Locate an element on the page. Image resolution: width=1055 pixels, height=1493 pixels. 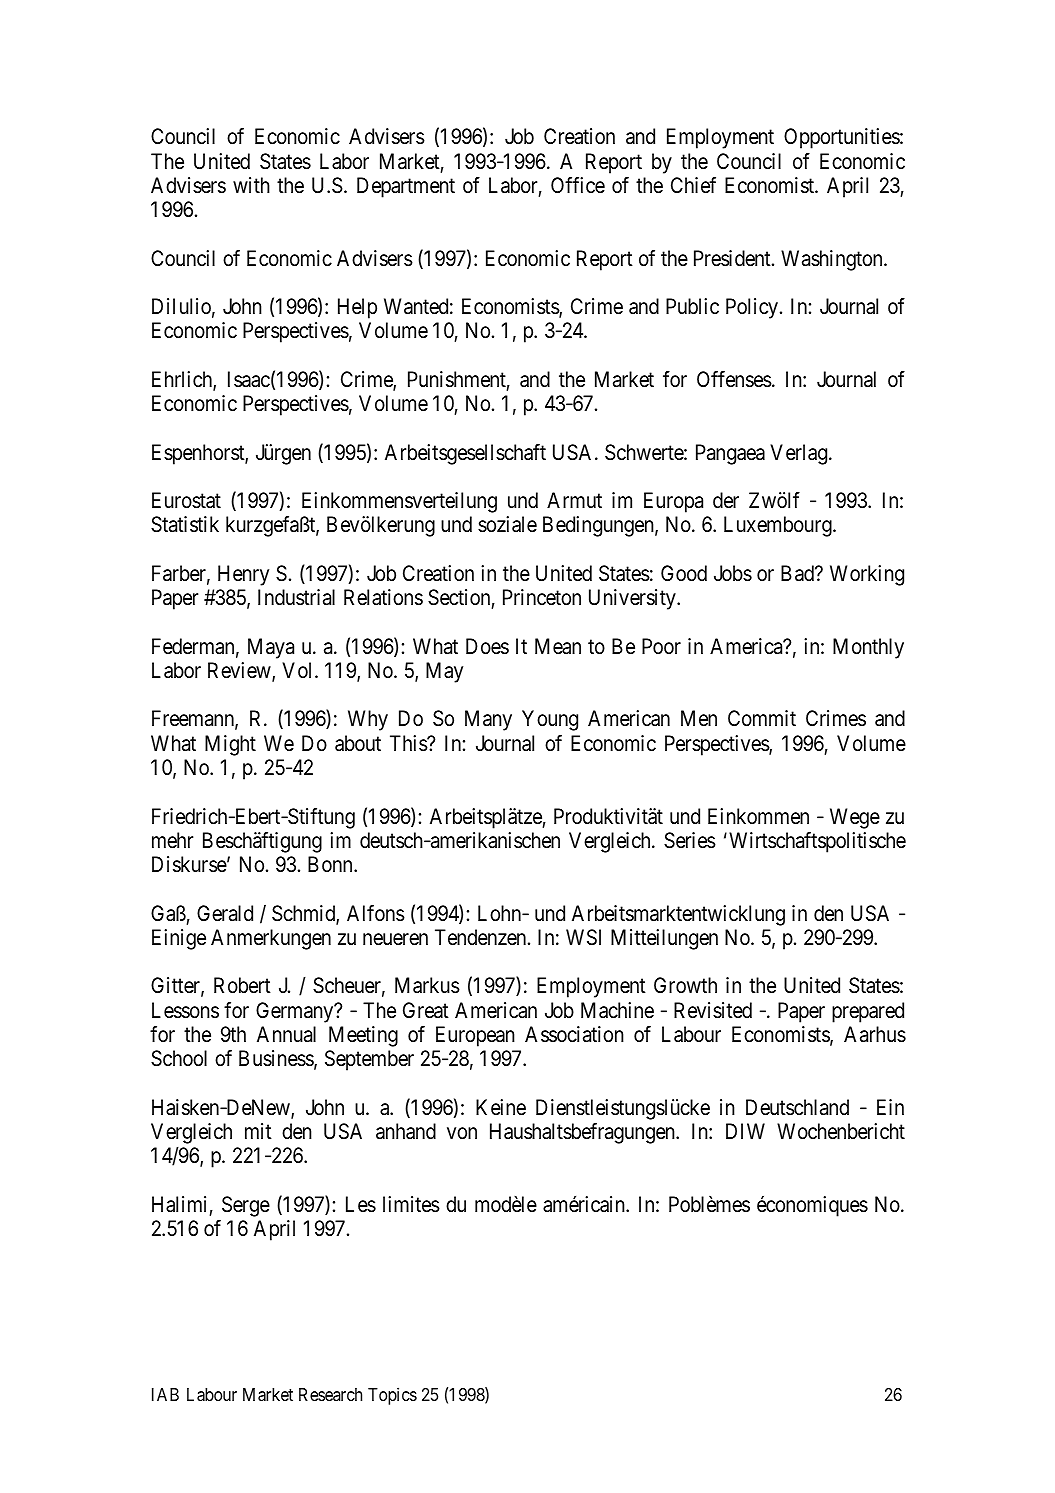
Topics is located at coordinates (392, 1396).
